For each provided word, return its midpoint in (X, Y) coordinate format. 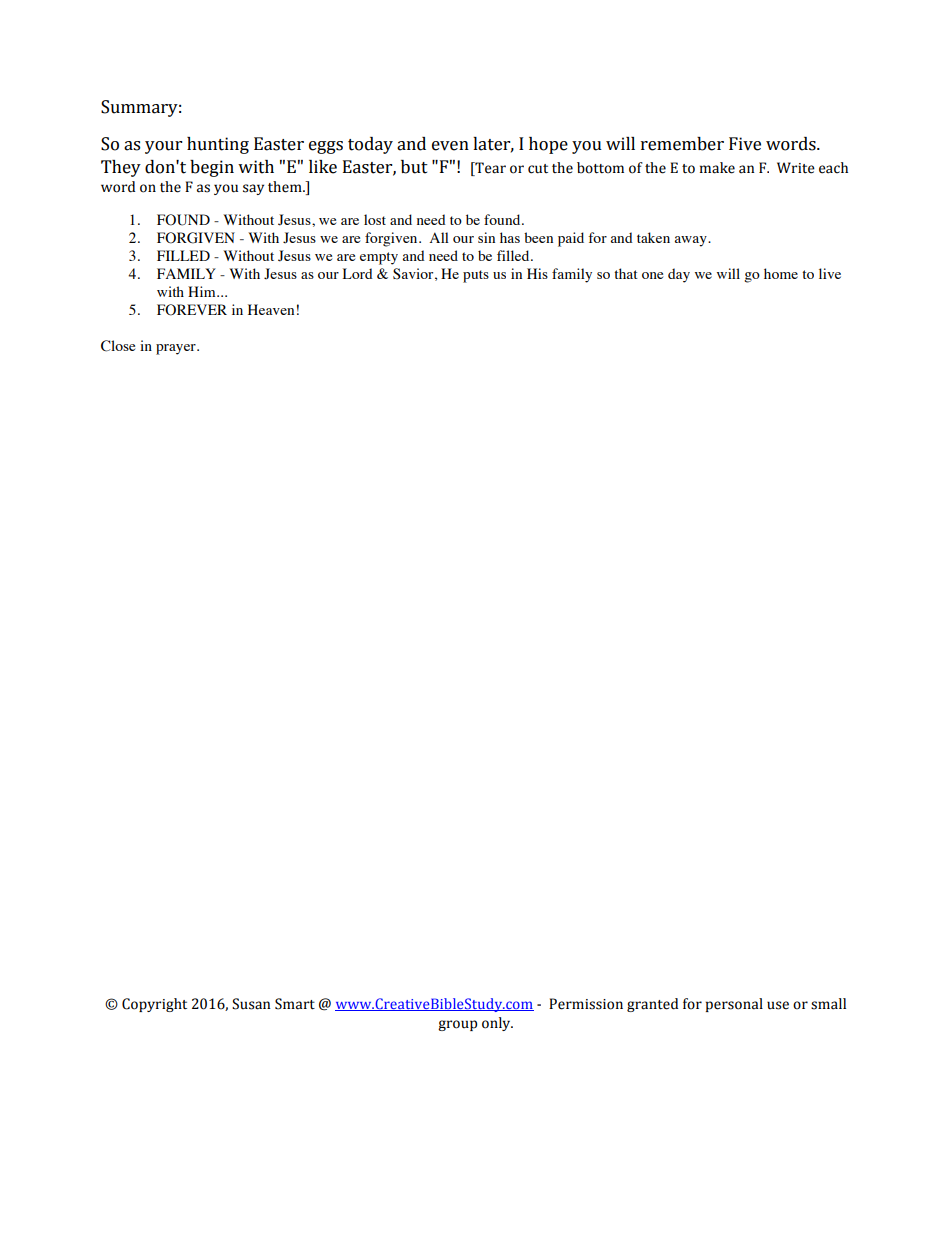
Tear (489, 168)
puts (476, 276)
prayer (177, 349)
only (497, 1024)
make (717, 168)
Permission (586, 1004)
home (781, 273)
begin (212, 168)
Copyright (154, 1005)
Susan (251, 1004)
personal (734, 1005)
